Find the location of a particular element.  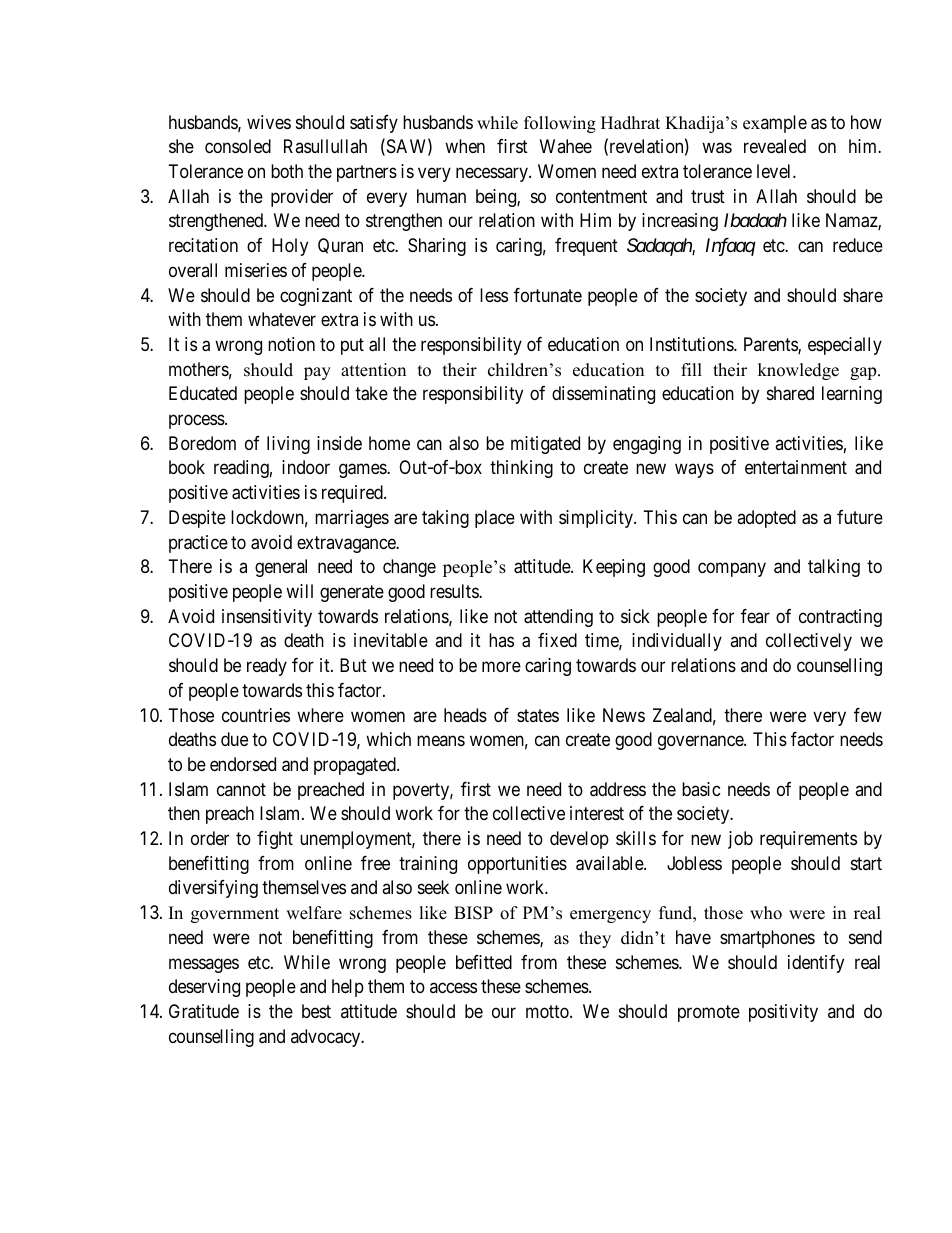

countries is located at coordinates (256, 715).
